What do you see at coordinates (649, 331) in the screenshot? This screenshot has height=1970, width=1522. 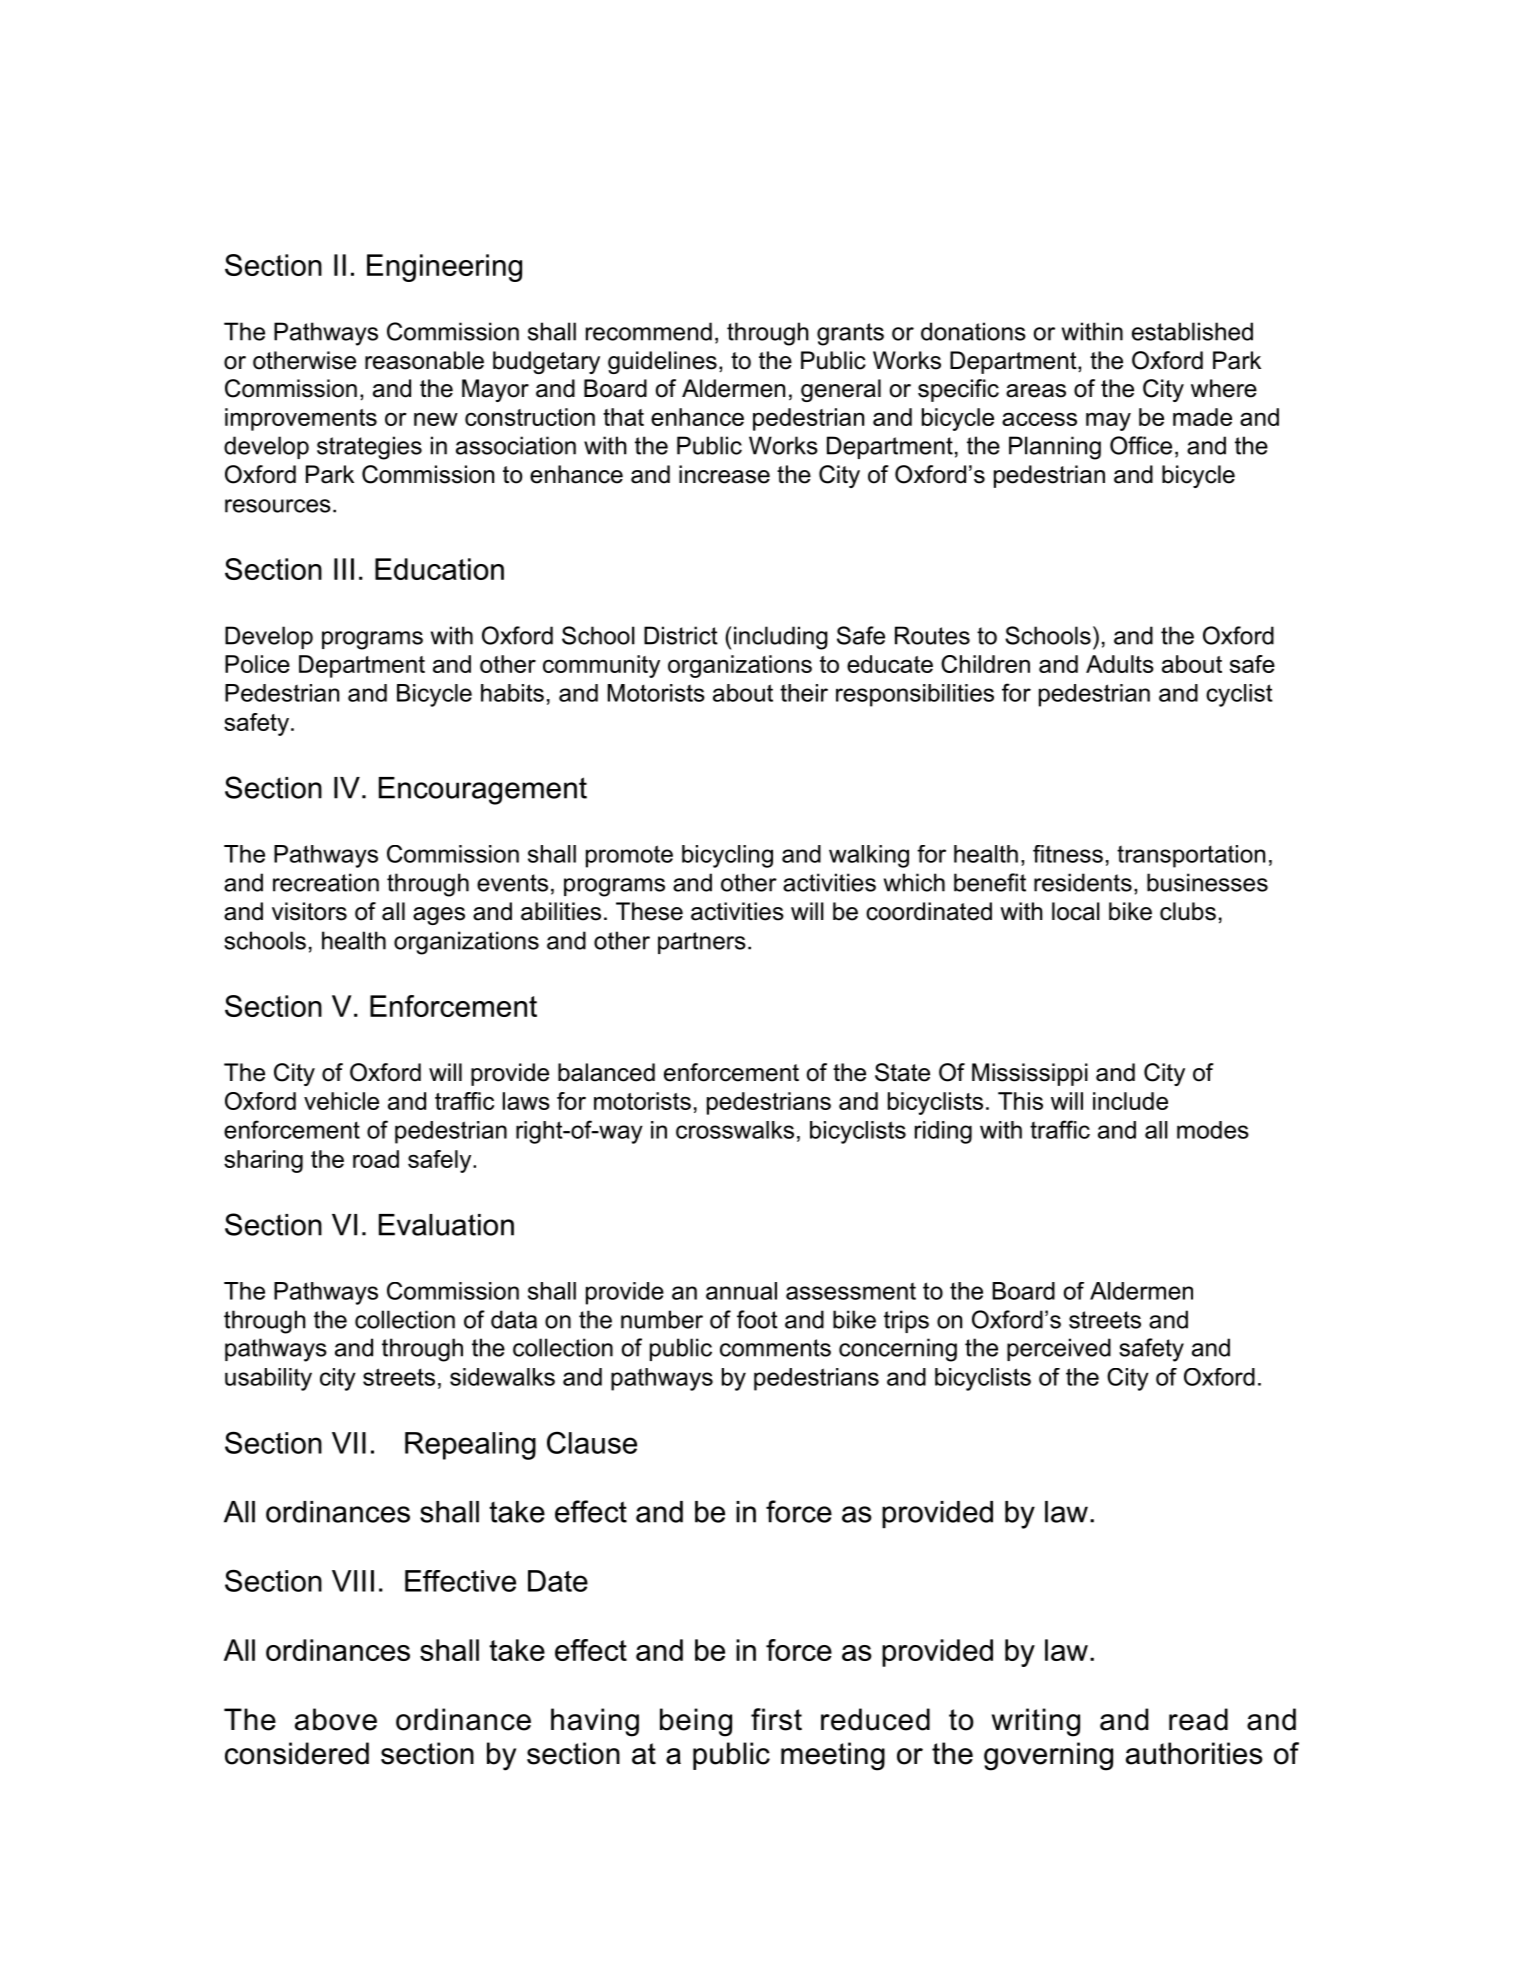 I see `recommend` at bounding box center [649, 331].
